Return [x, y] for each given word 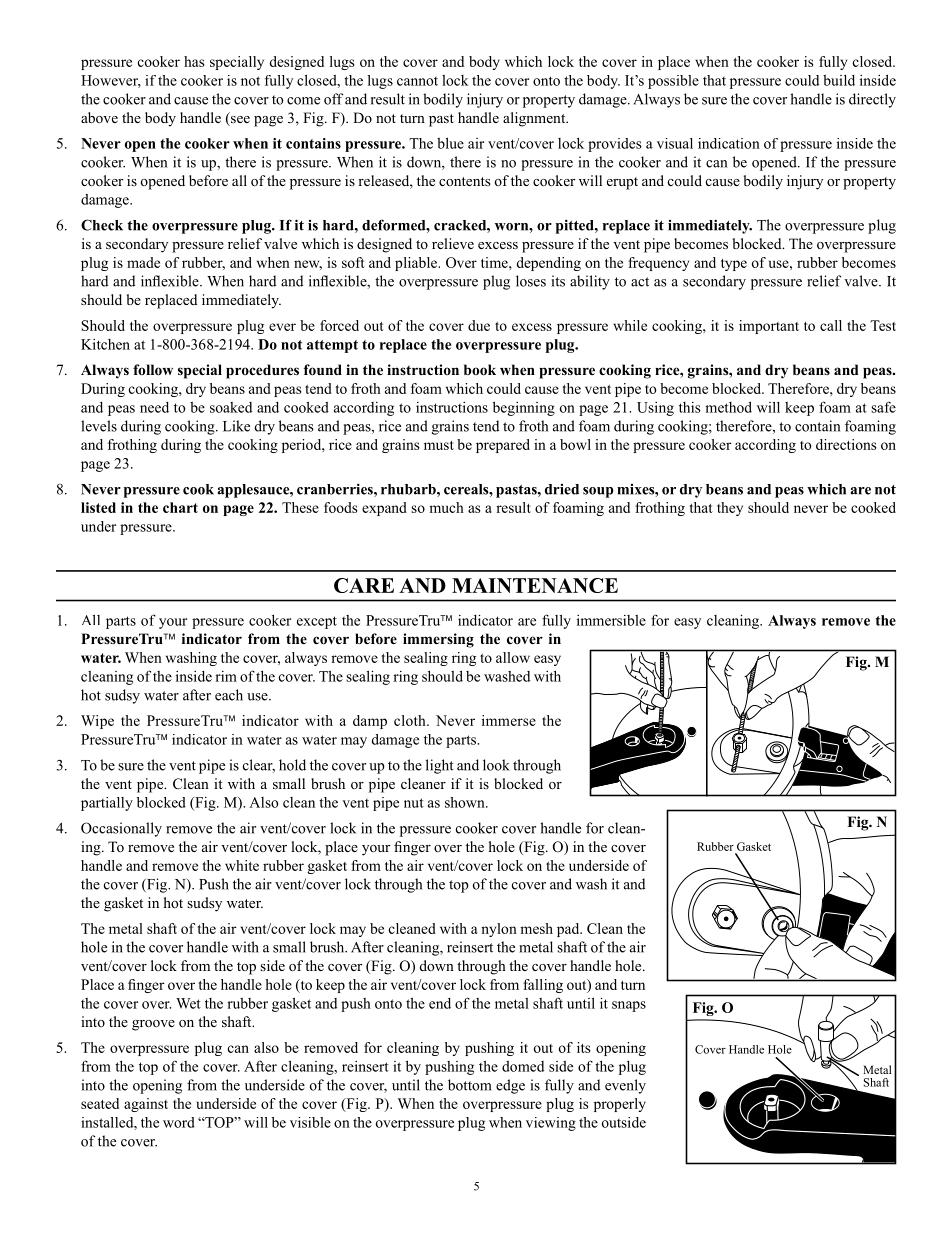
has [194, 61]
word [179, 1122]
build [839, 80]
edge [510, 1086]
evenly [625, 1086]
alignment [535, 119]
